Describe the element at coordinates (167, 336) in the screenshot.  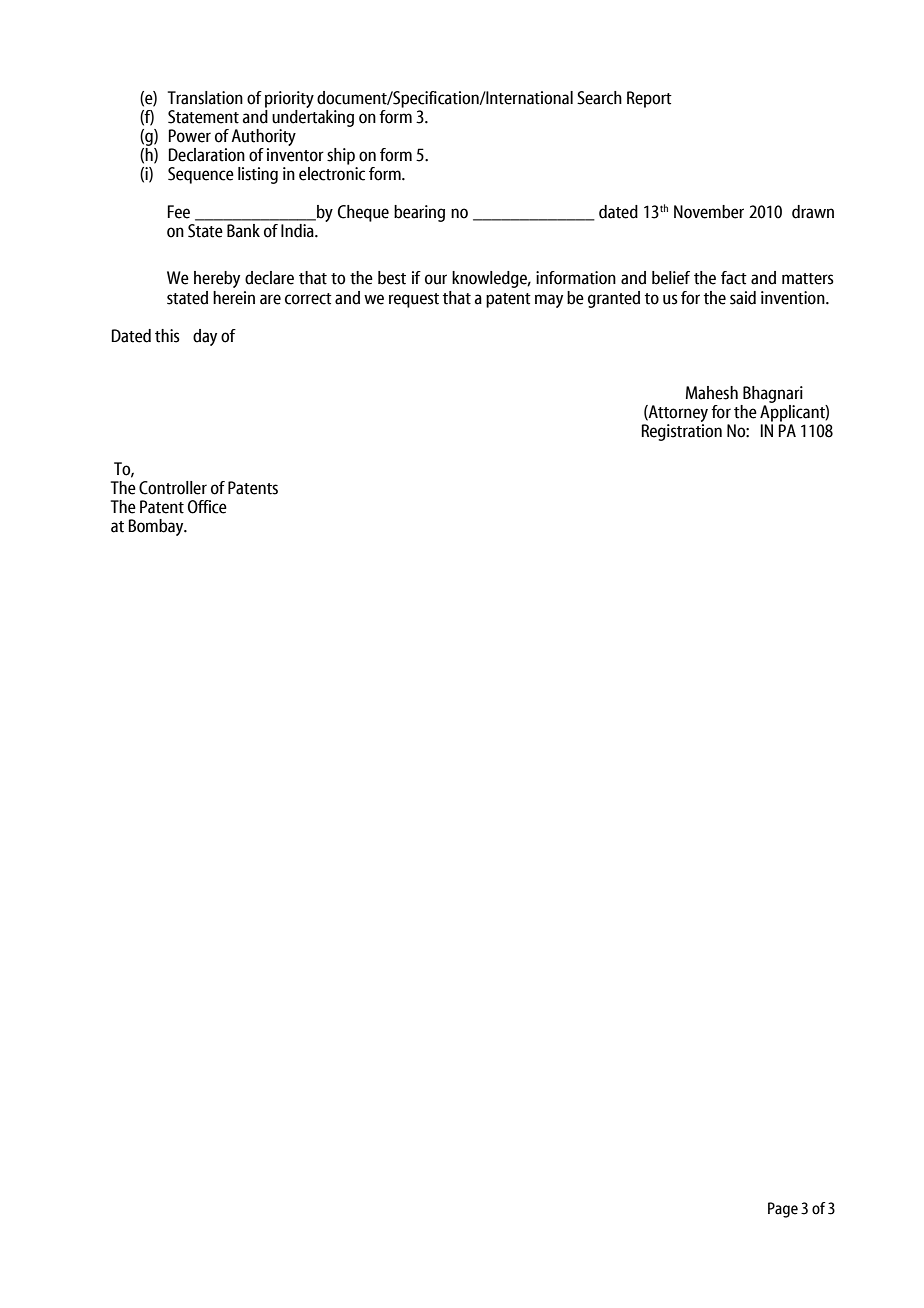
I see `this` at that location.
